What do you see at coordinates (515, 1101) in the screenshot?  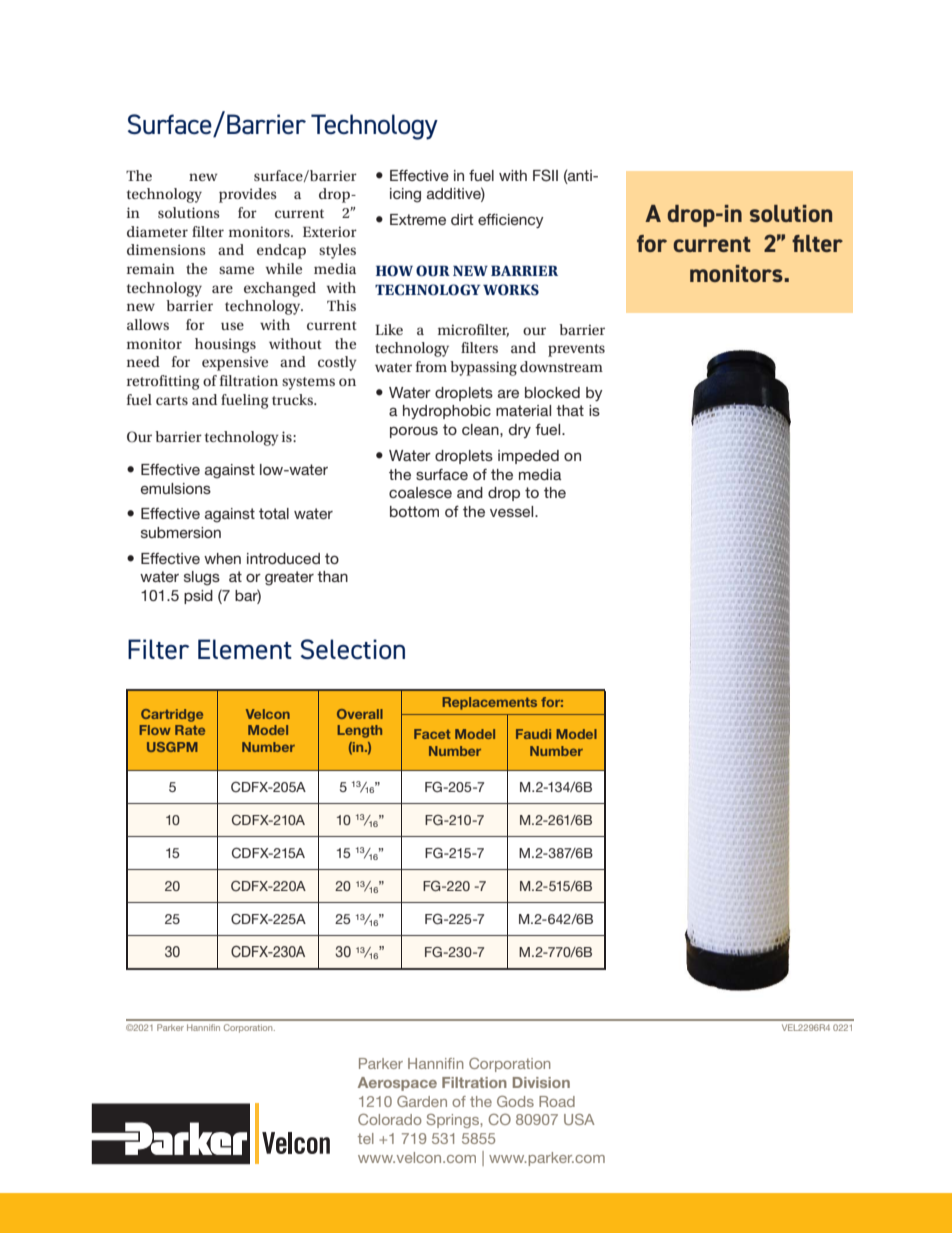 I see `Gods` at bounding box center [515, 1101].
